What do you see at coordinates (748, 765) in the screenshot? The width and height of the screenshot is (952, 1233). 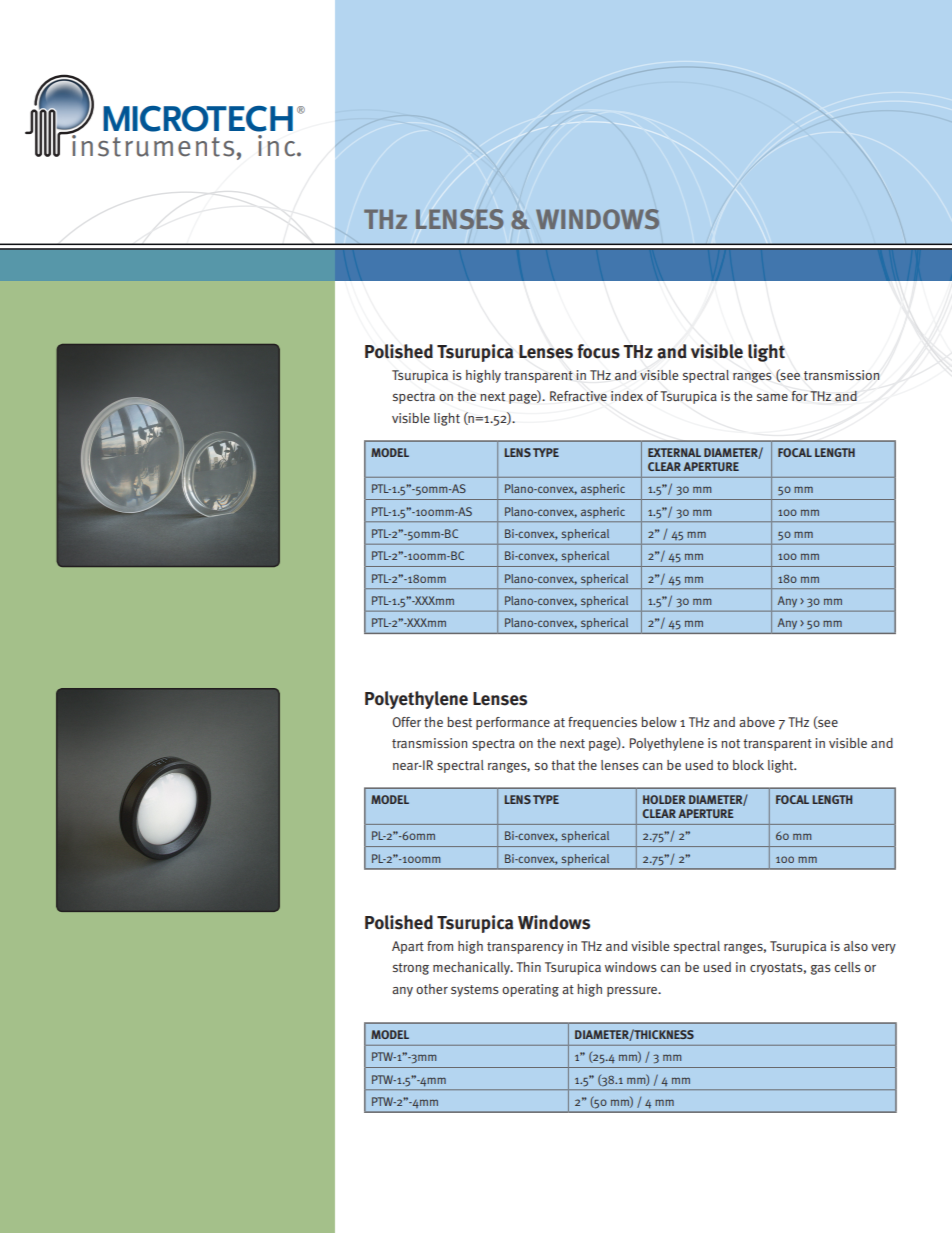 I see `block` at bounding box center [748, 765].
